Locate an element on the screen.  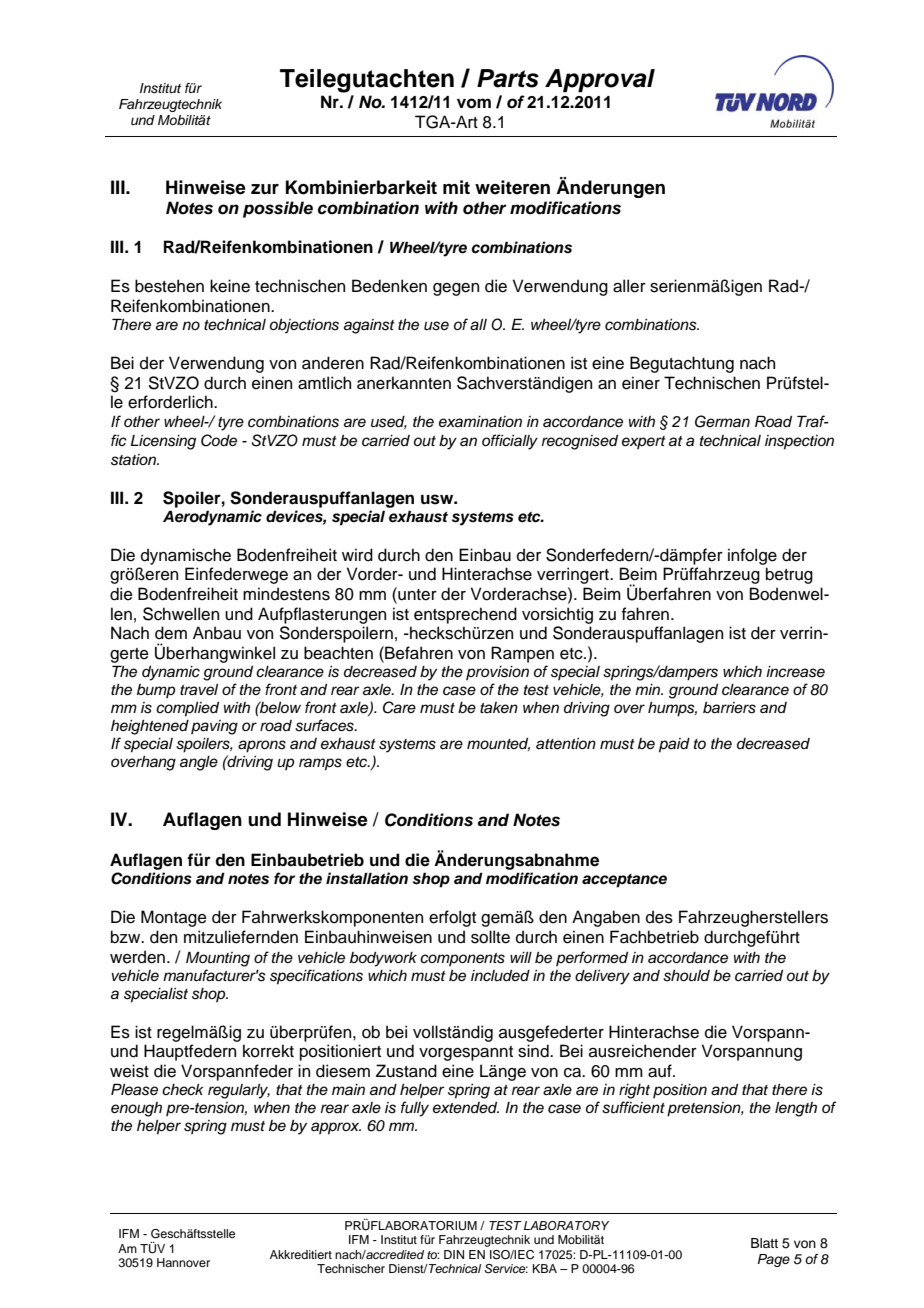
vom is located at coordinates (474, 103).
